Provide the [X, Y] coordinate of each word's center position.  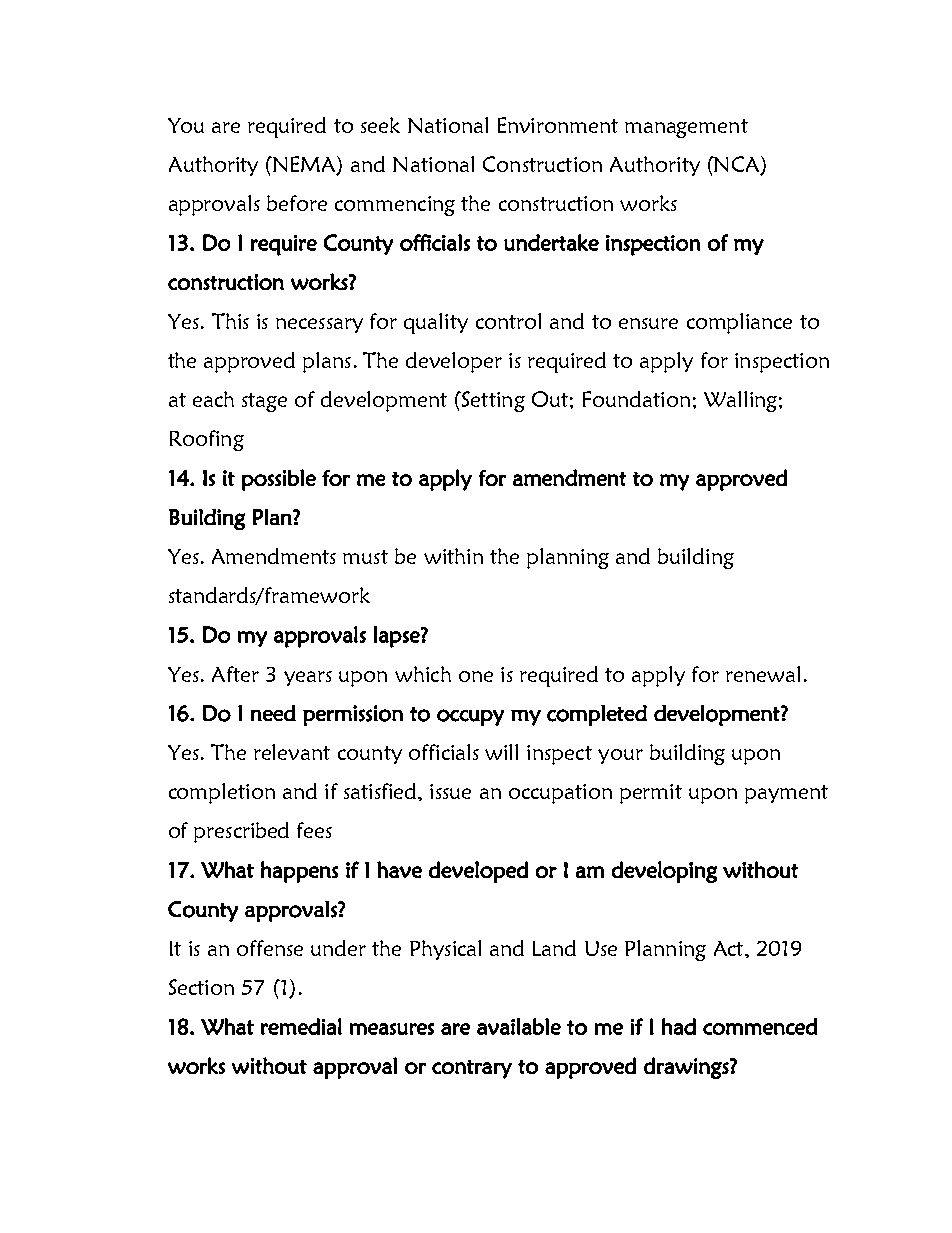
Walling [740, 401]
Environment [558, 125]
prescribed [241, 832]
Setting [492, 401]
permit [651, 794]
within [453, 556]
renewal [763, 674]
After [235, 674]
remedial [301, 1026]
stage [264, 402]
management [686, 128]
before [297, 203]
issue [450, 791]
